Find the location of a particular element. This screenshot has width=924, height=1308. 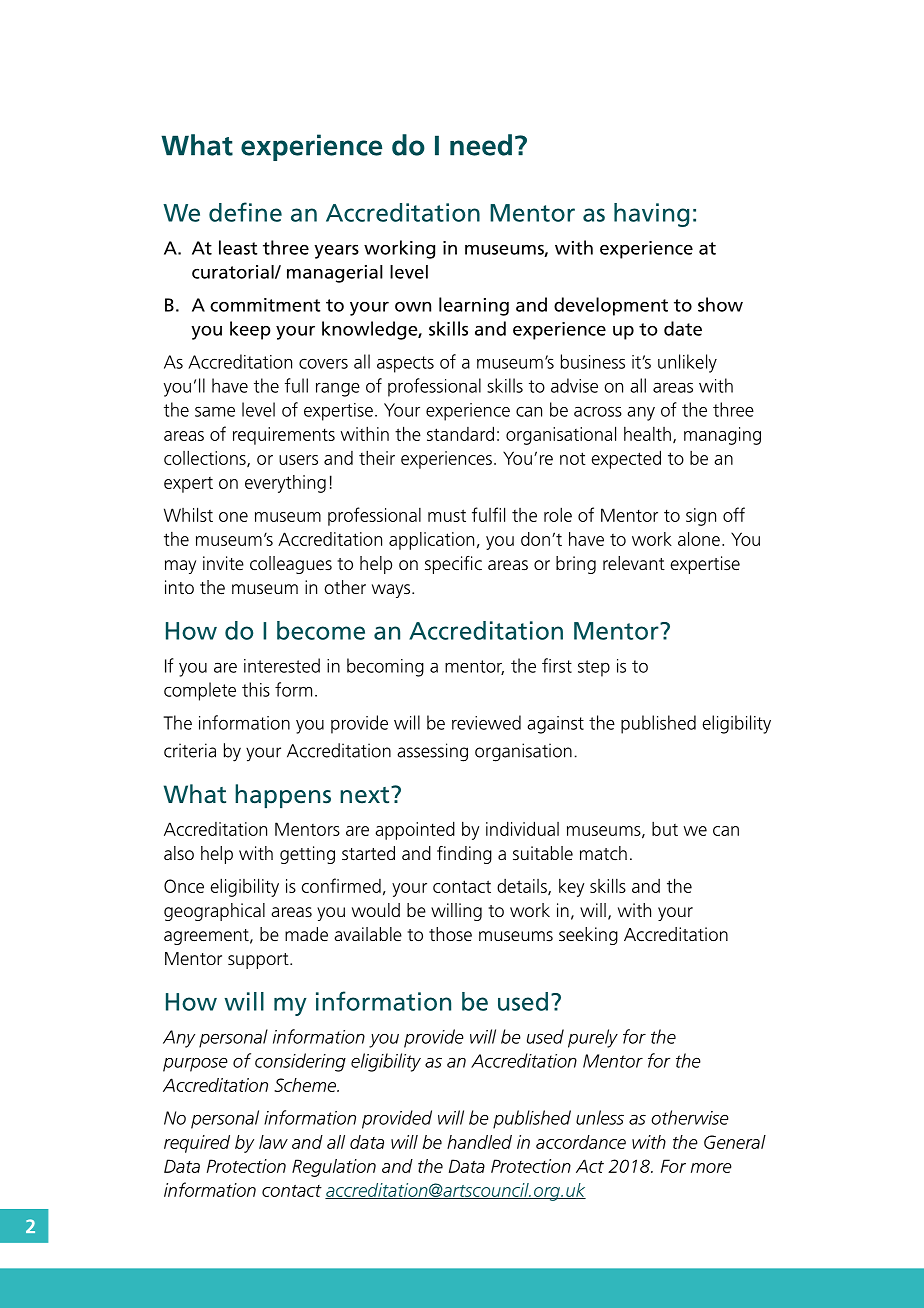

more is located at coordinates (711, 1168).
